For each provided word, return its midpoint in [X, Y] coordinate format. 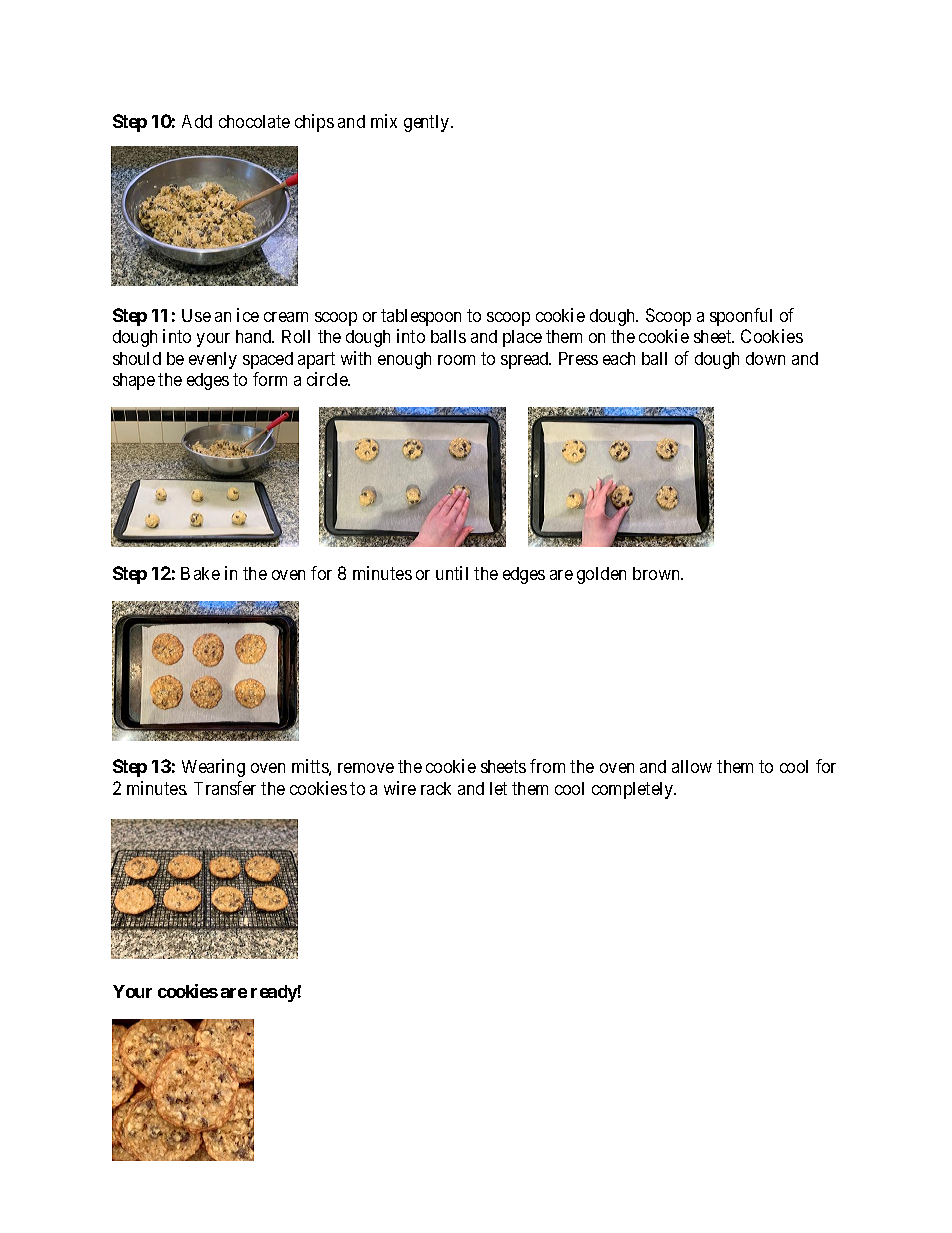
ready [274, 993]
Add [197, 121]
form [270, 379]
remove [366, 768]
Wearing [213, 768]
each [619, 358]
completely [634, 790]
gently [428, 123]
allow [692, 766]
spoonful [741, 317]
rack [436, 788]
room [456, 360]
